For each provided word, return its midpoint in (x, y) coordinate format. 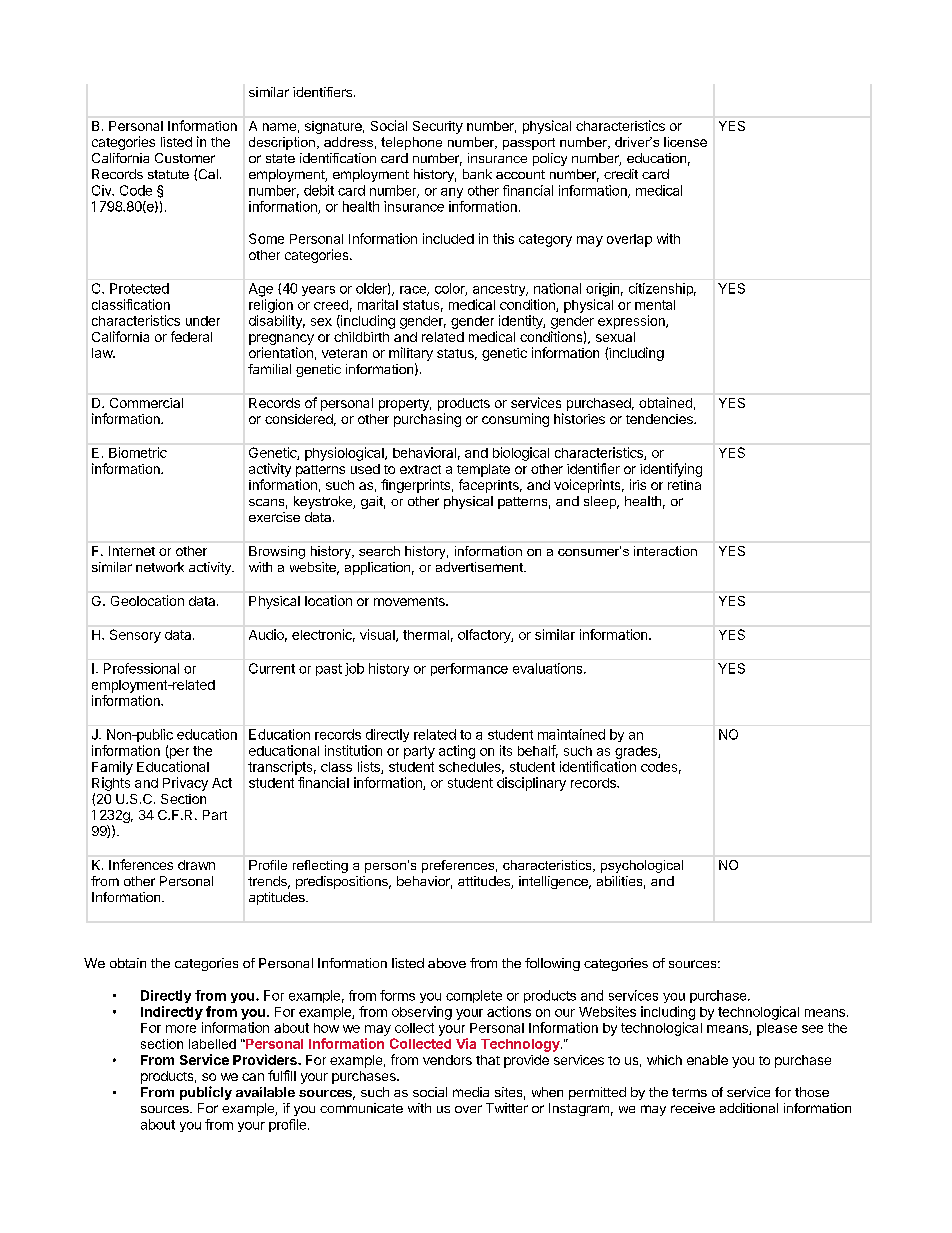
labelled (212, 1044)
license (685, 142)
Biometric (138, 452)
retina (684, 485)
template (483, 470)
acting (457, 752)
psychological (642, 866)
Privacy (185, 784)
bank (477, 174)
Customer (185, 158)
